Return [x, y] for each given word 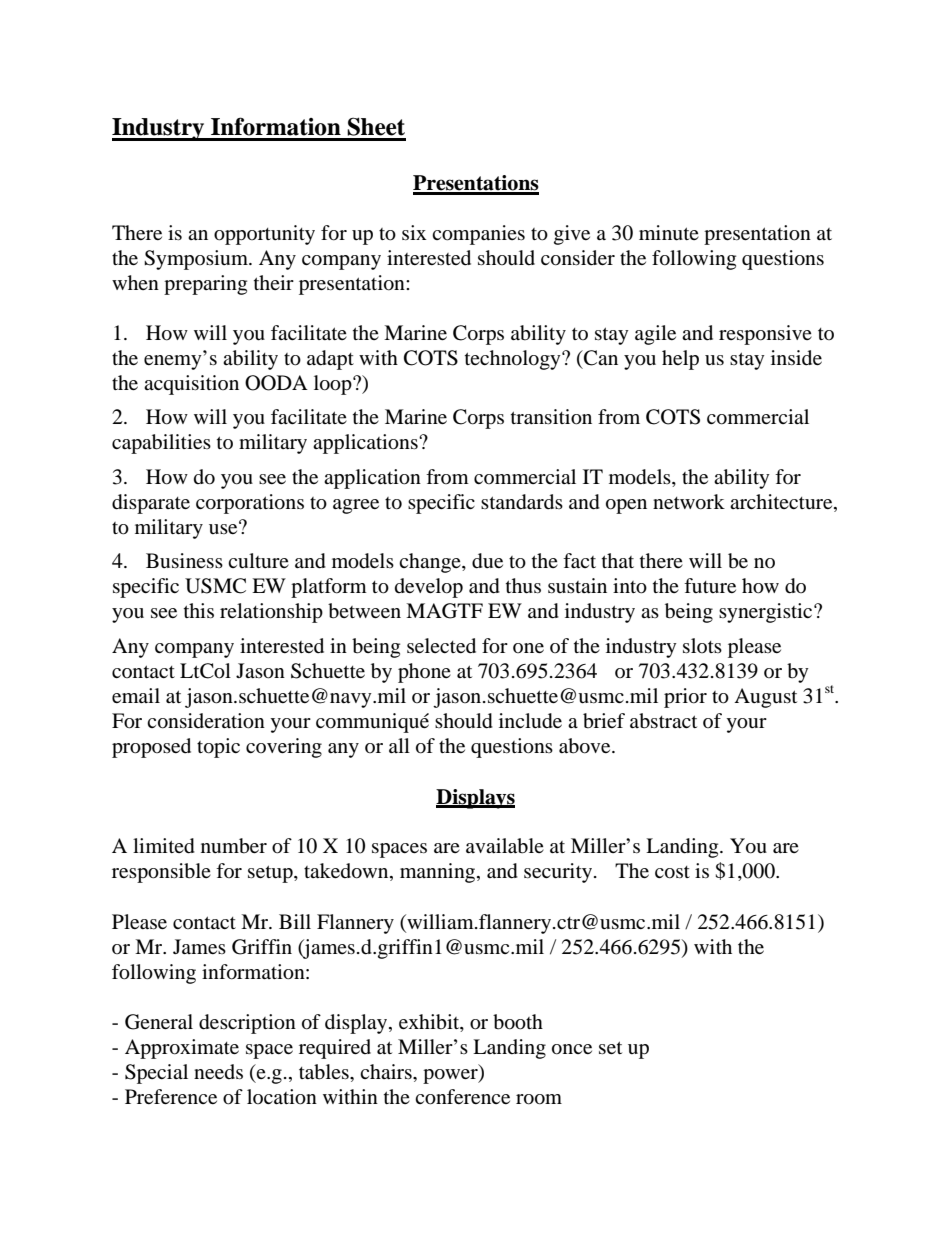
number [234, 846]
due [487, 561]
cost [672, 872]
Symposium [197, 260]
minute [669, 233]
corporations [250, 504]
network [689, 502]
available [505, 846]
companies [478, 235]
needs [218, 1071]
